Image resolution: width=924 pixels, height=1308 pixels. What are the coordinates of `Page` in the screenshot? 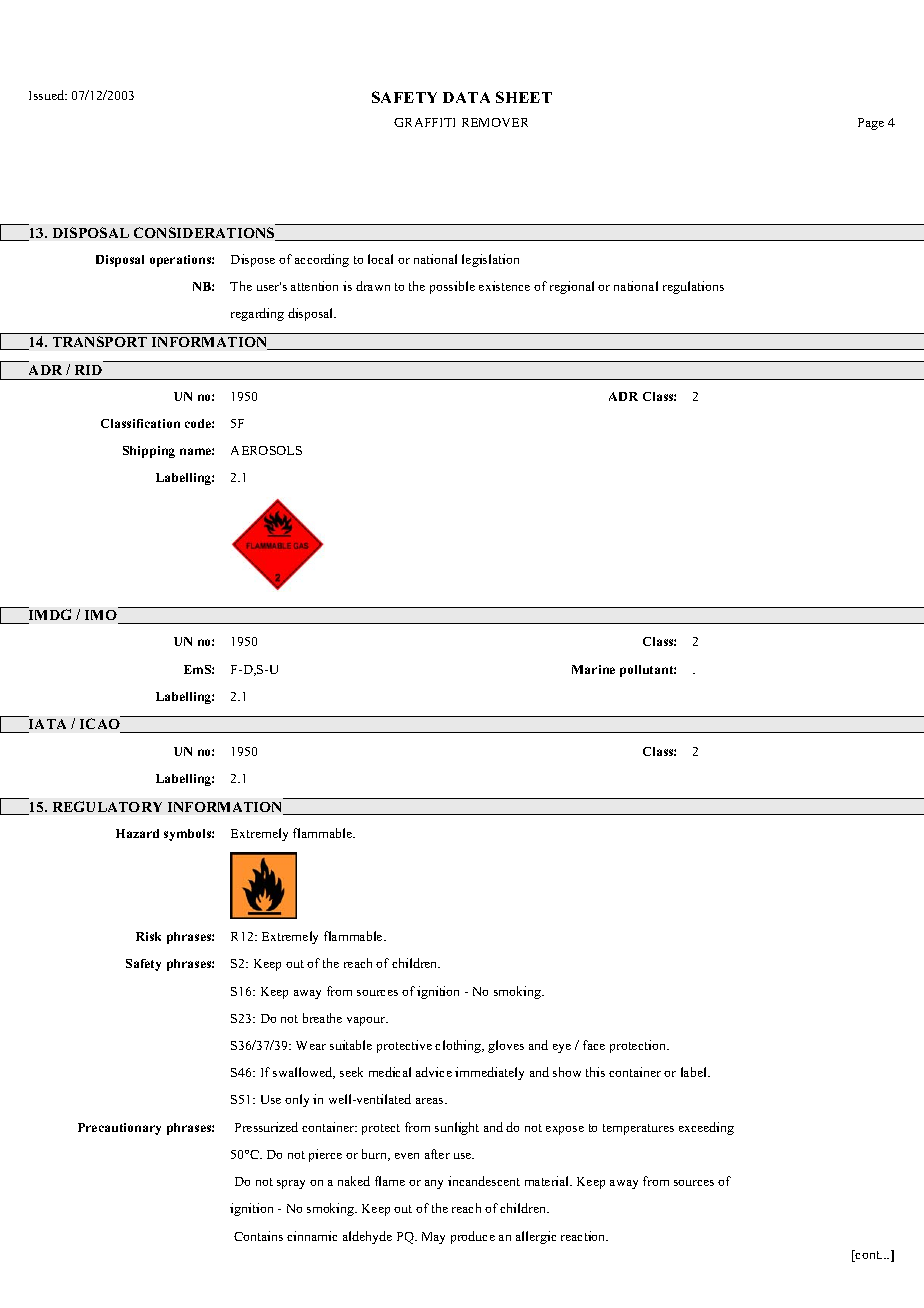 It's located at (871, 124).
